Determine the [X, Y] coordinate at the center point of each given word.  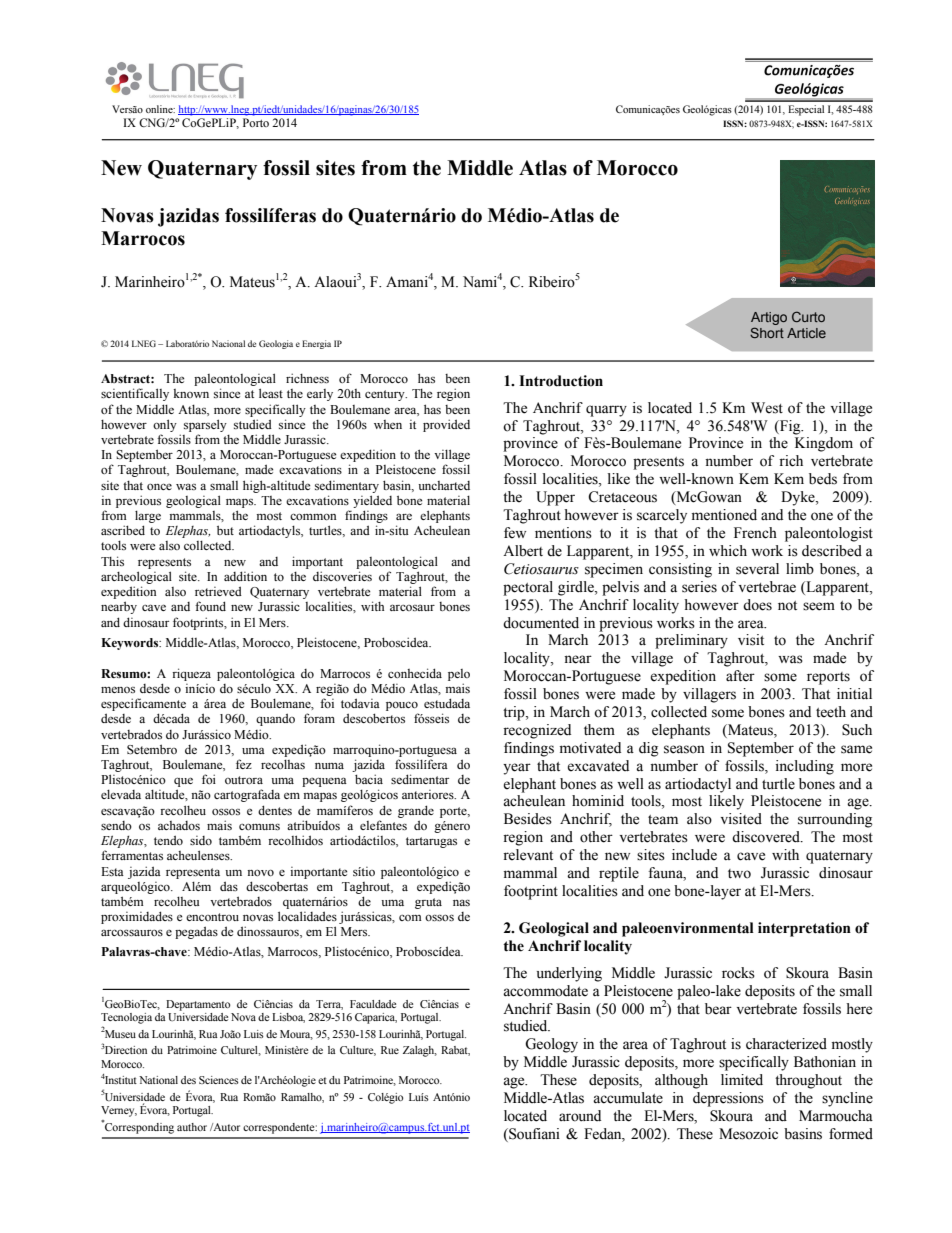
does [757, 605]
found [210, 606]
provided [446, 425]
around [580, 1116]
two [739, 874]
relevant [528, 855]
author [192, 1127]
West [767, 408]
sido [201, 840]
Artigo [769, 318]
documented [541, 623]
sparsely [205, 425]
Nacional [228, 343]
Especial [806, 110]
